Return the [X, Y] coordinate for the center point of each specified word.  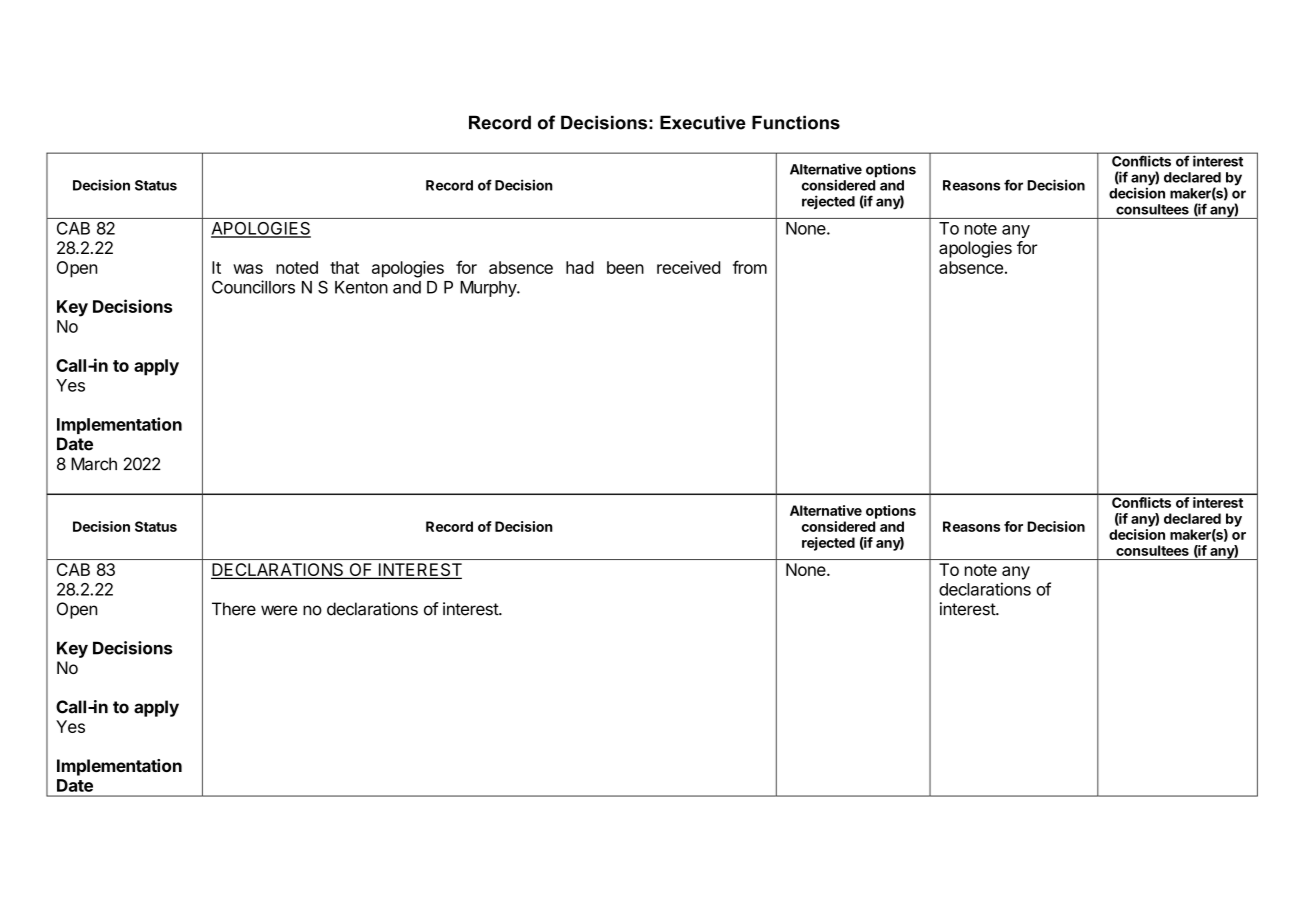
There [234, 609]
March [94, 464]
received [688, 267]
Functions [796, 122]
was [248, 269]
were [279, 610]
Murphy [489, 289]
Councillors [253, 287]
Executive [703, 122]
